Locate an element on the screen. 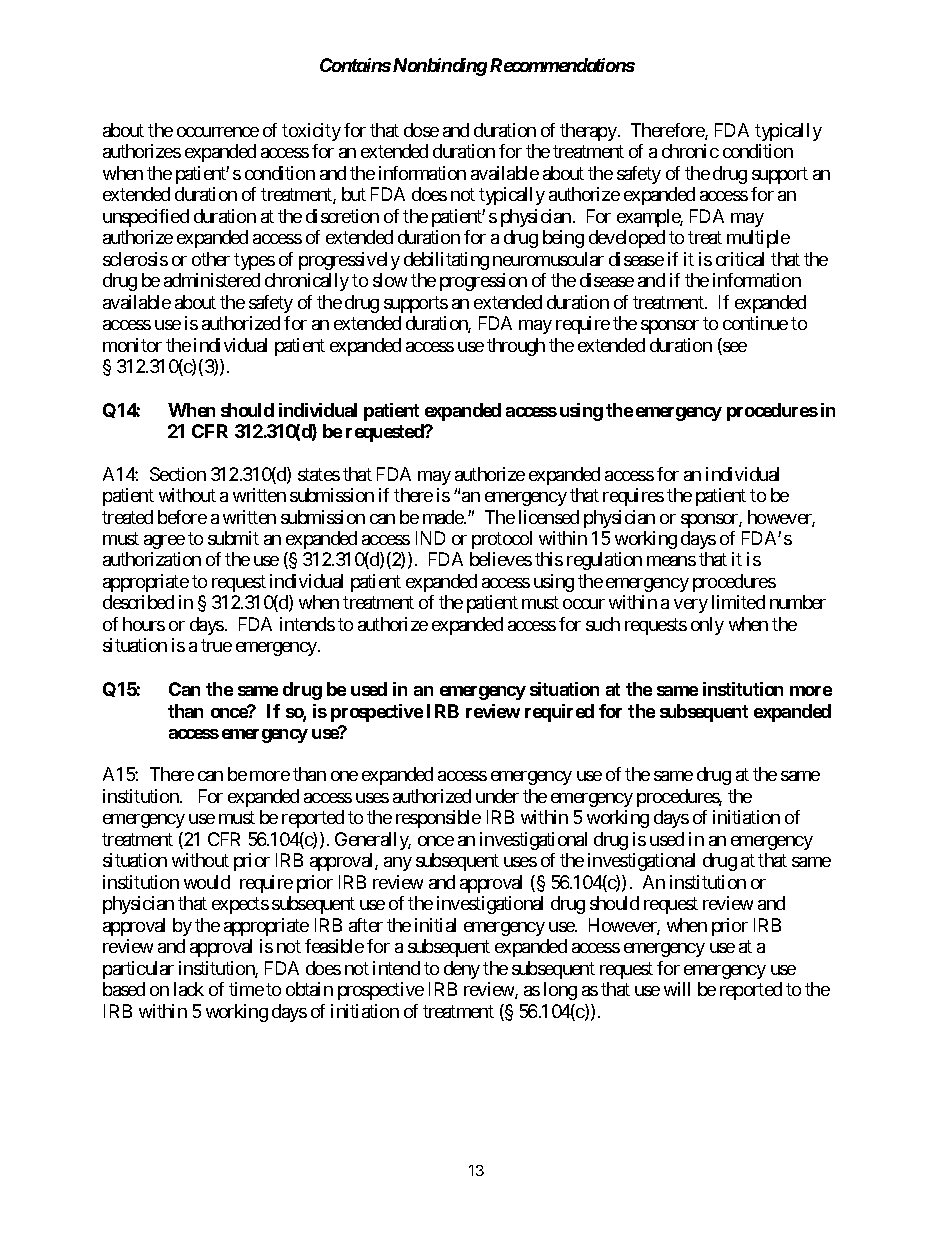 This screenshot has width=952, height=1233. protocol is located at coordinates (502, 540).
